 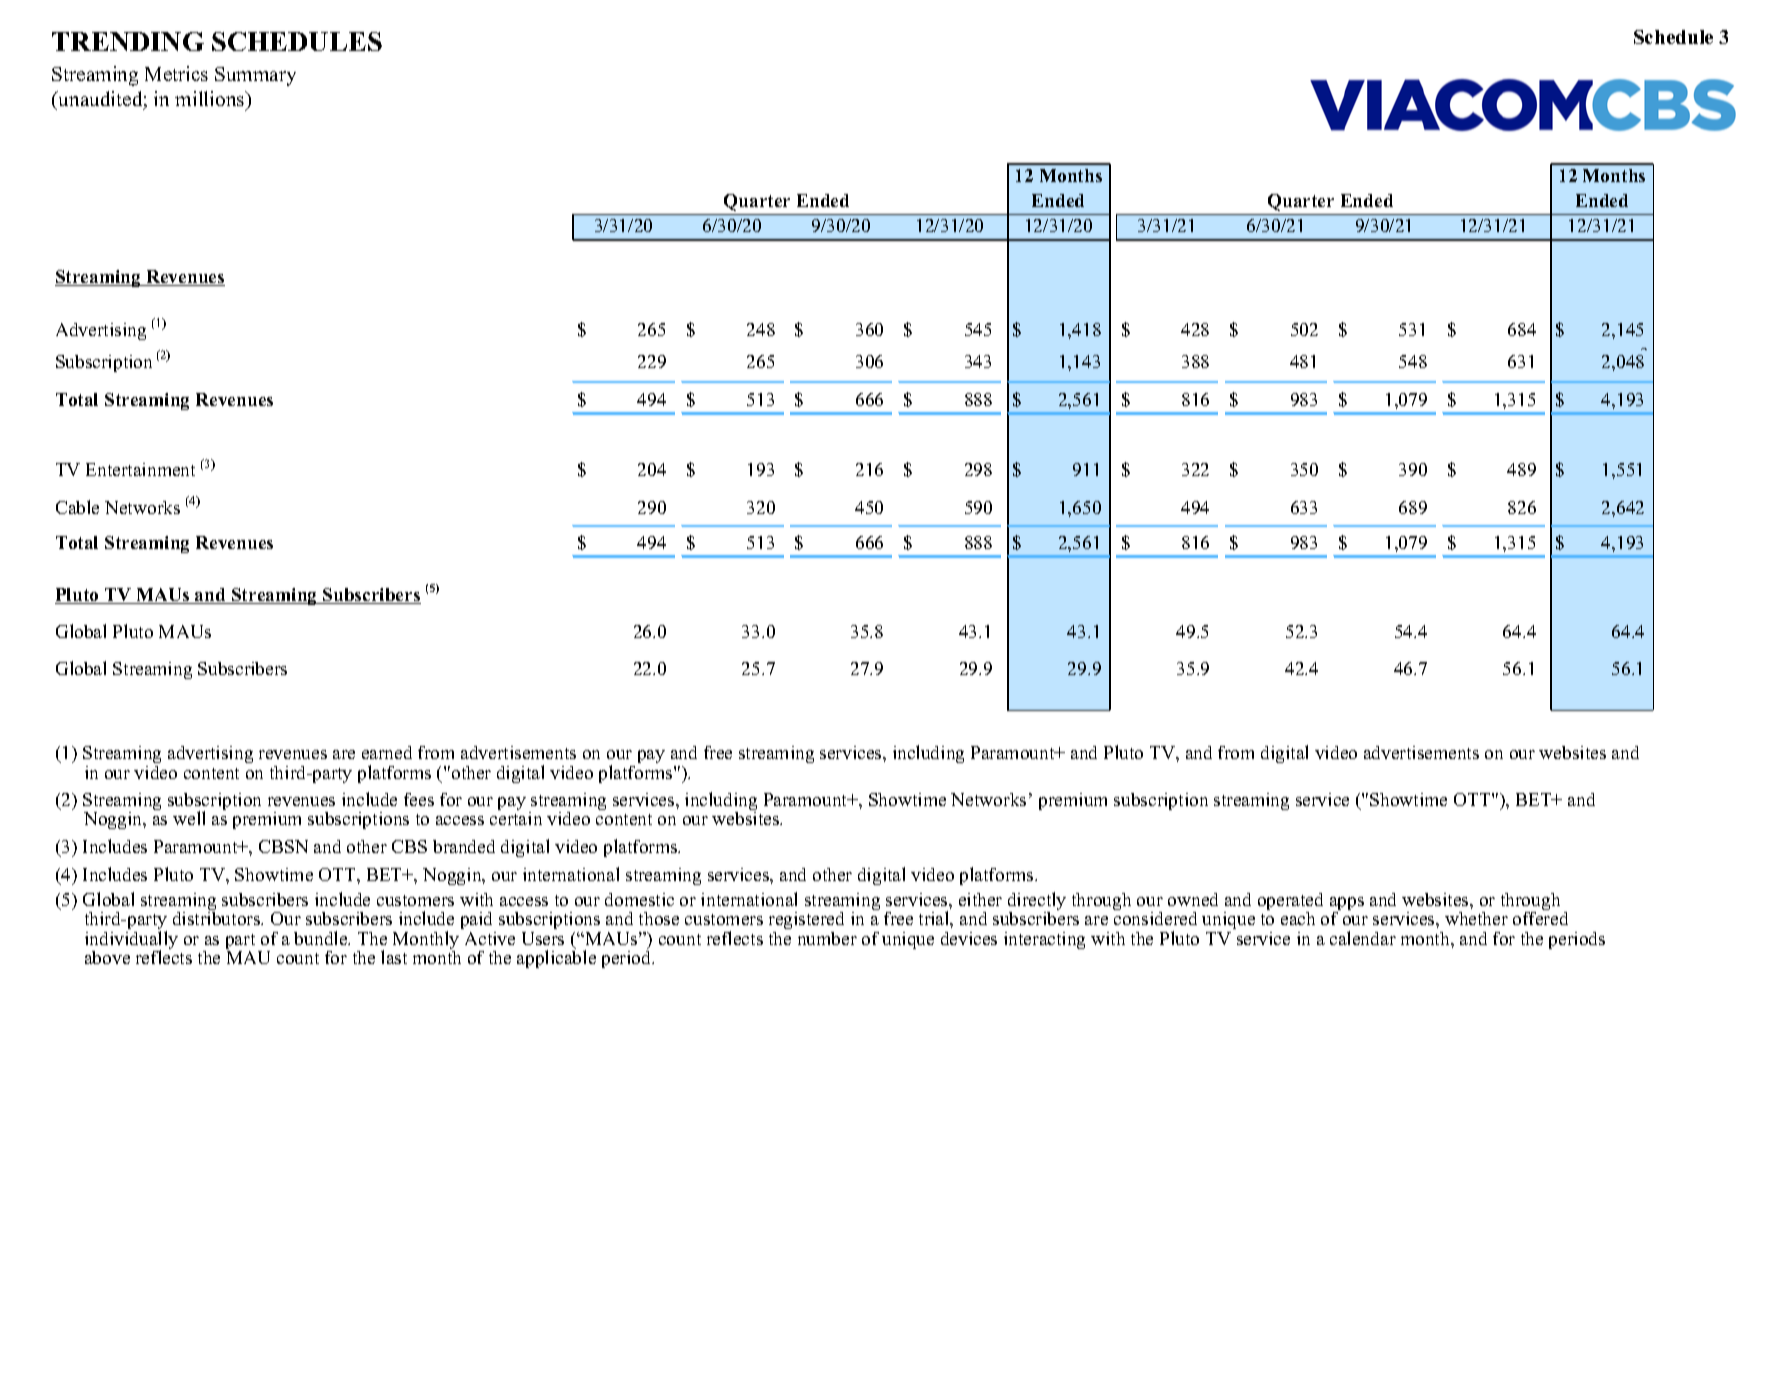 What do you see at coordinates (176, 73) in the image?
I see `Metrics` at bounding box center [176, 73].
